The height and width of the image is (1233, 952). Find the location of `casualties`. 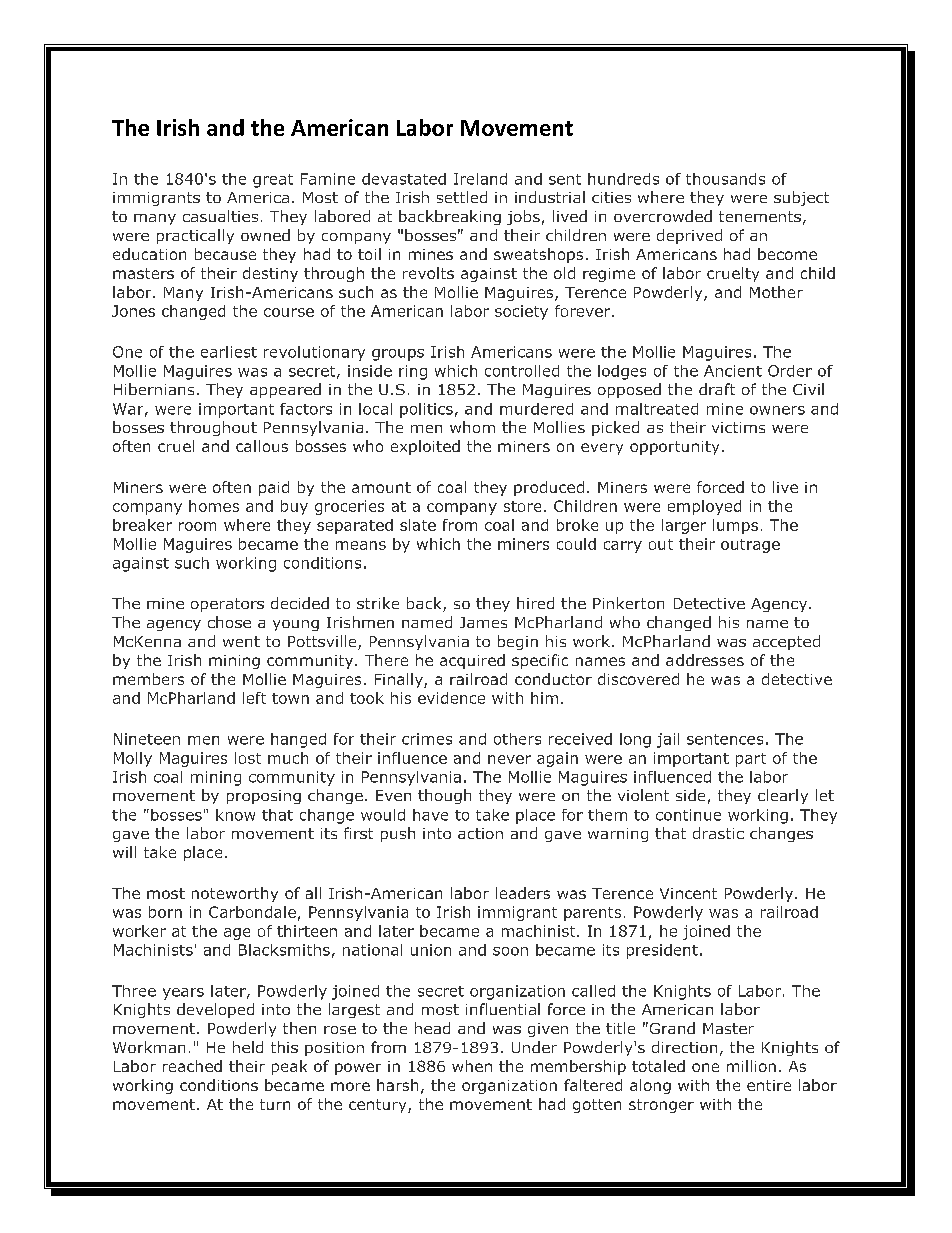

casualties is located at coordinates (220, 216).
